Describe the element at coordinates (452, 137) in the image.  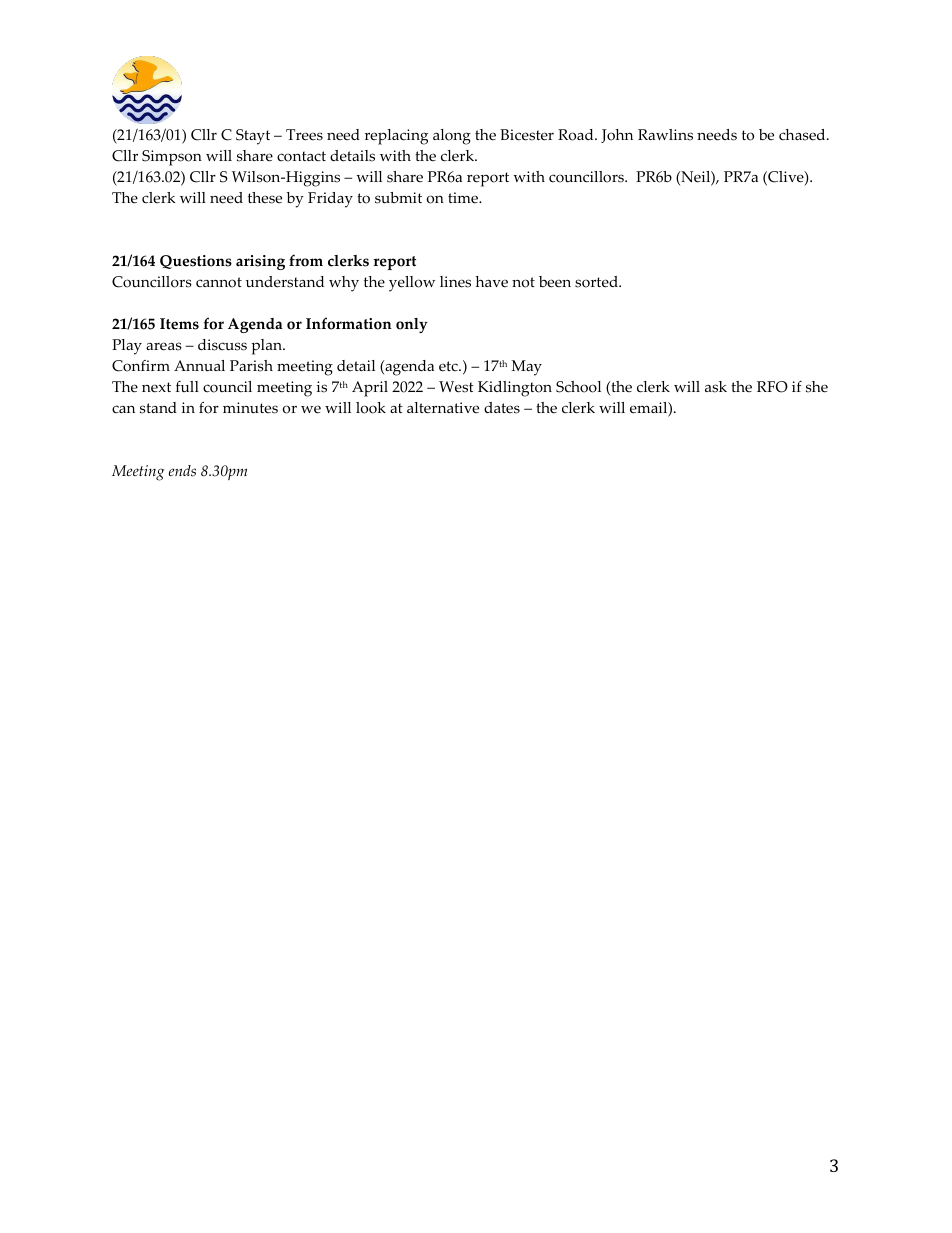
I see `along` at that location.
